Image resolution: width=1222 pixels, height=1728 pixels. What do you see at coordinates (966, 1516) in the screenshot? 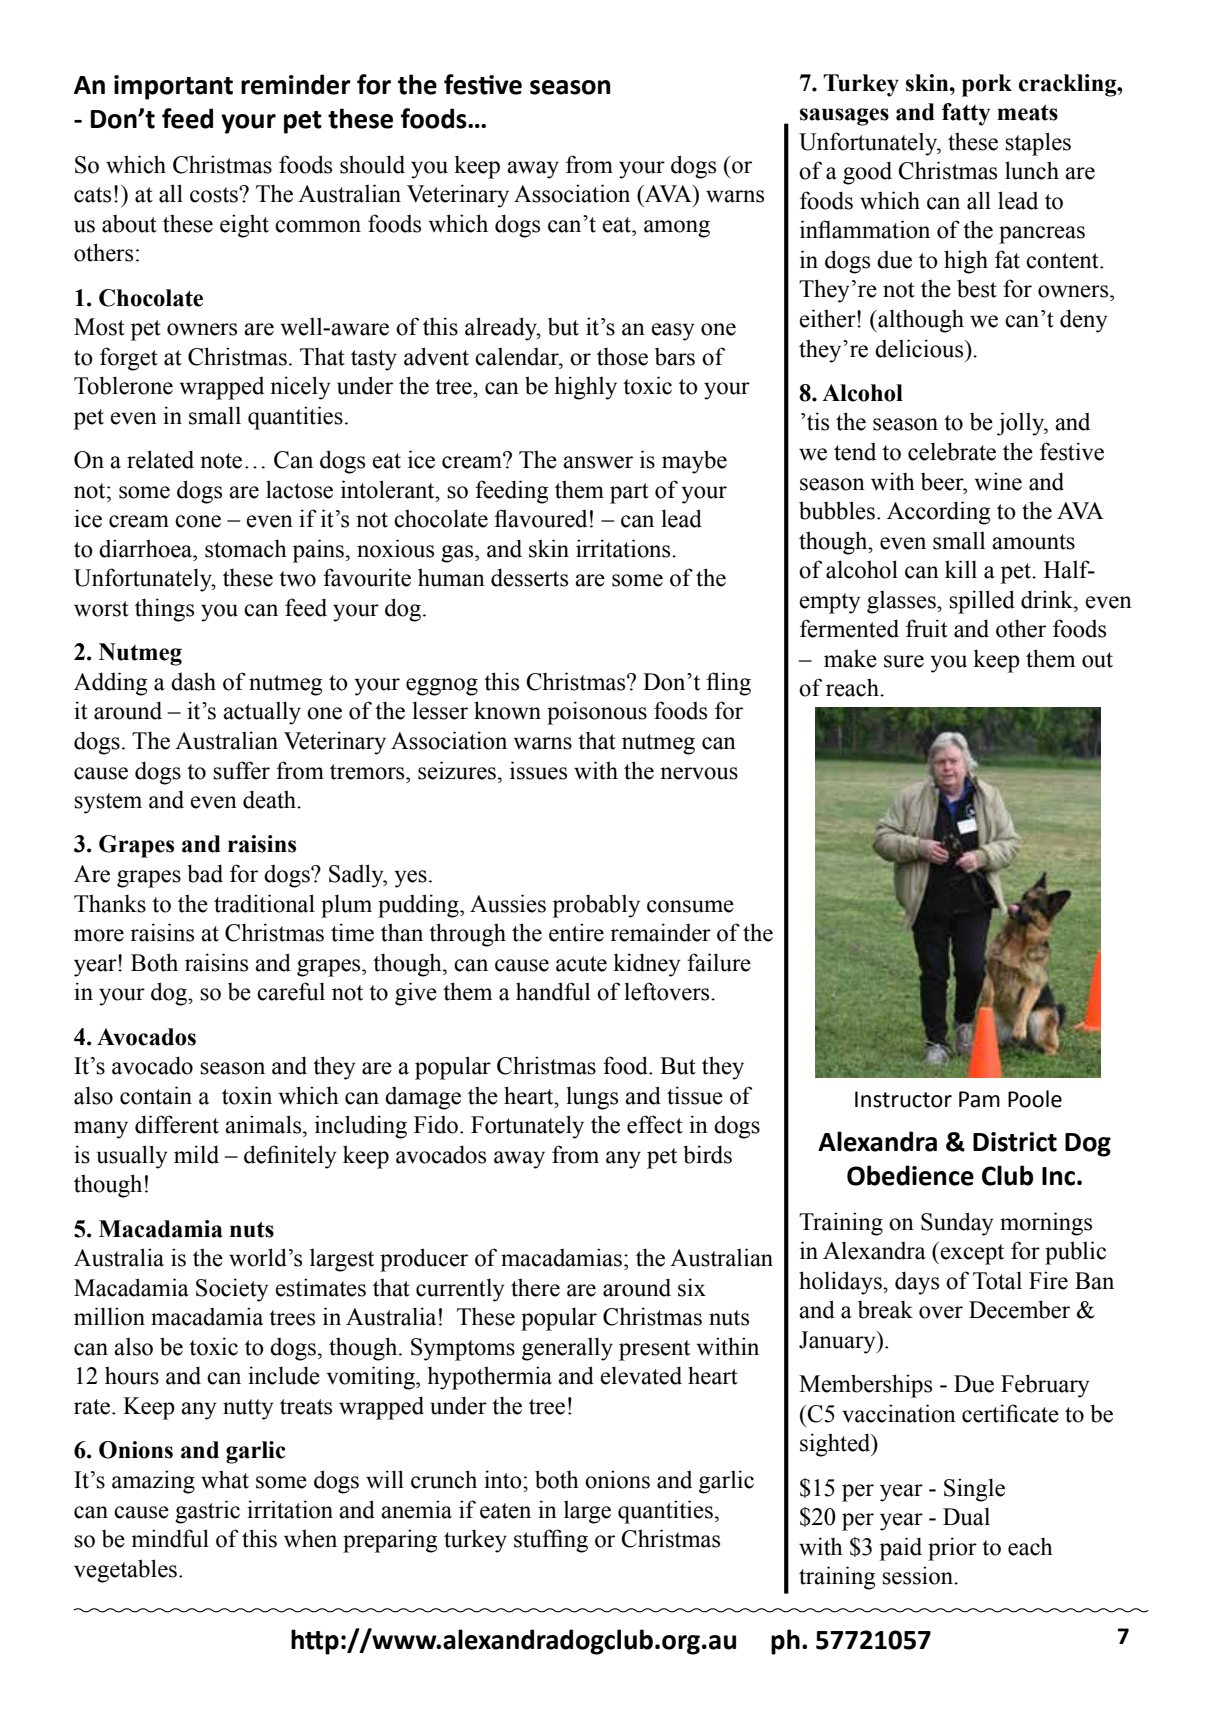
I see `Dual` at bounding box center [966, 1516].
